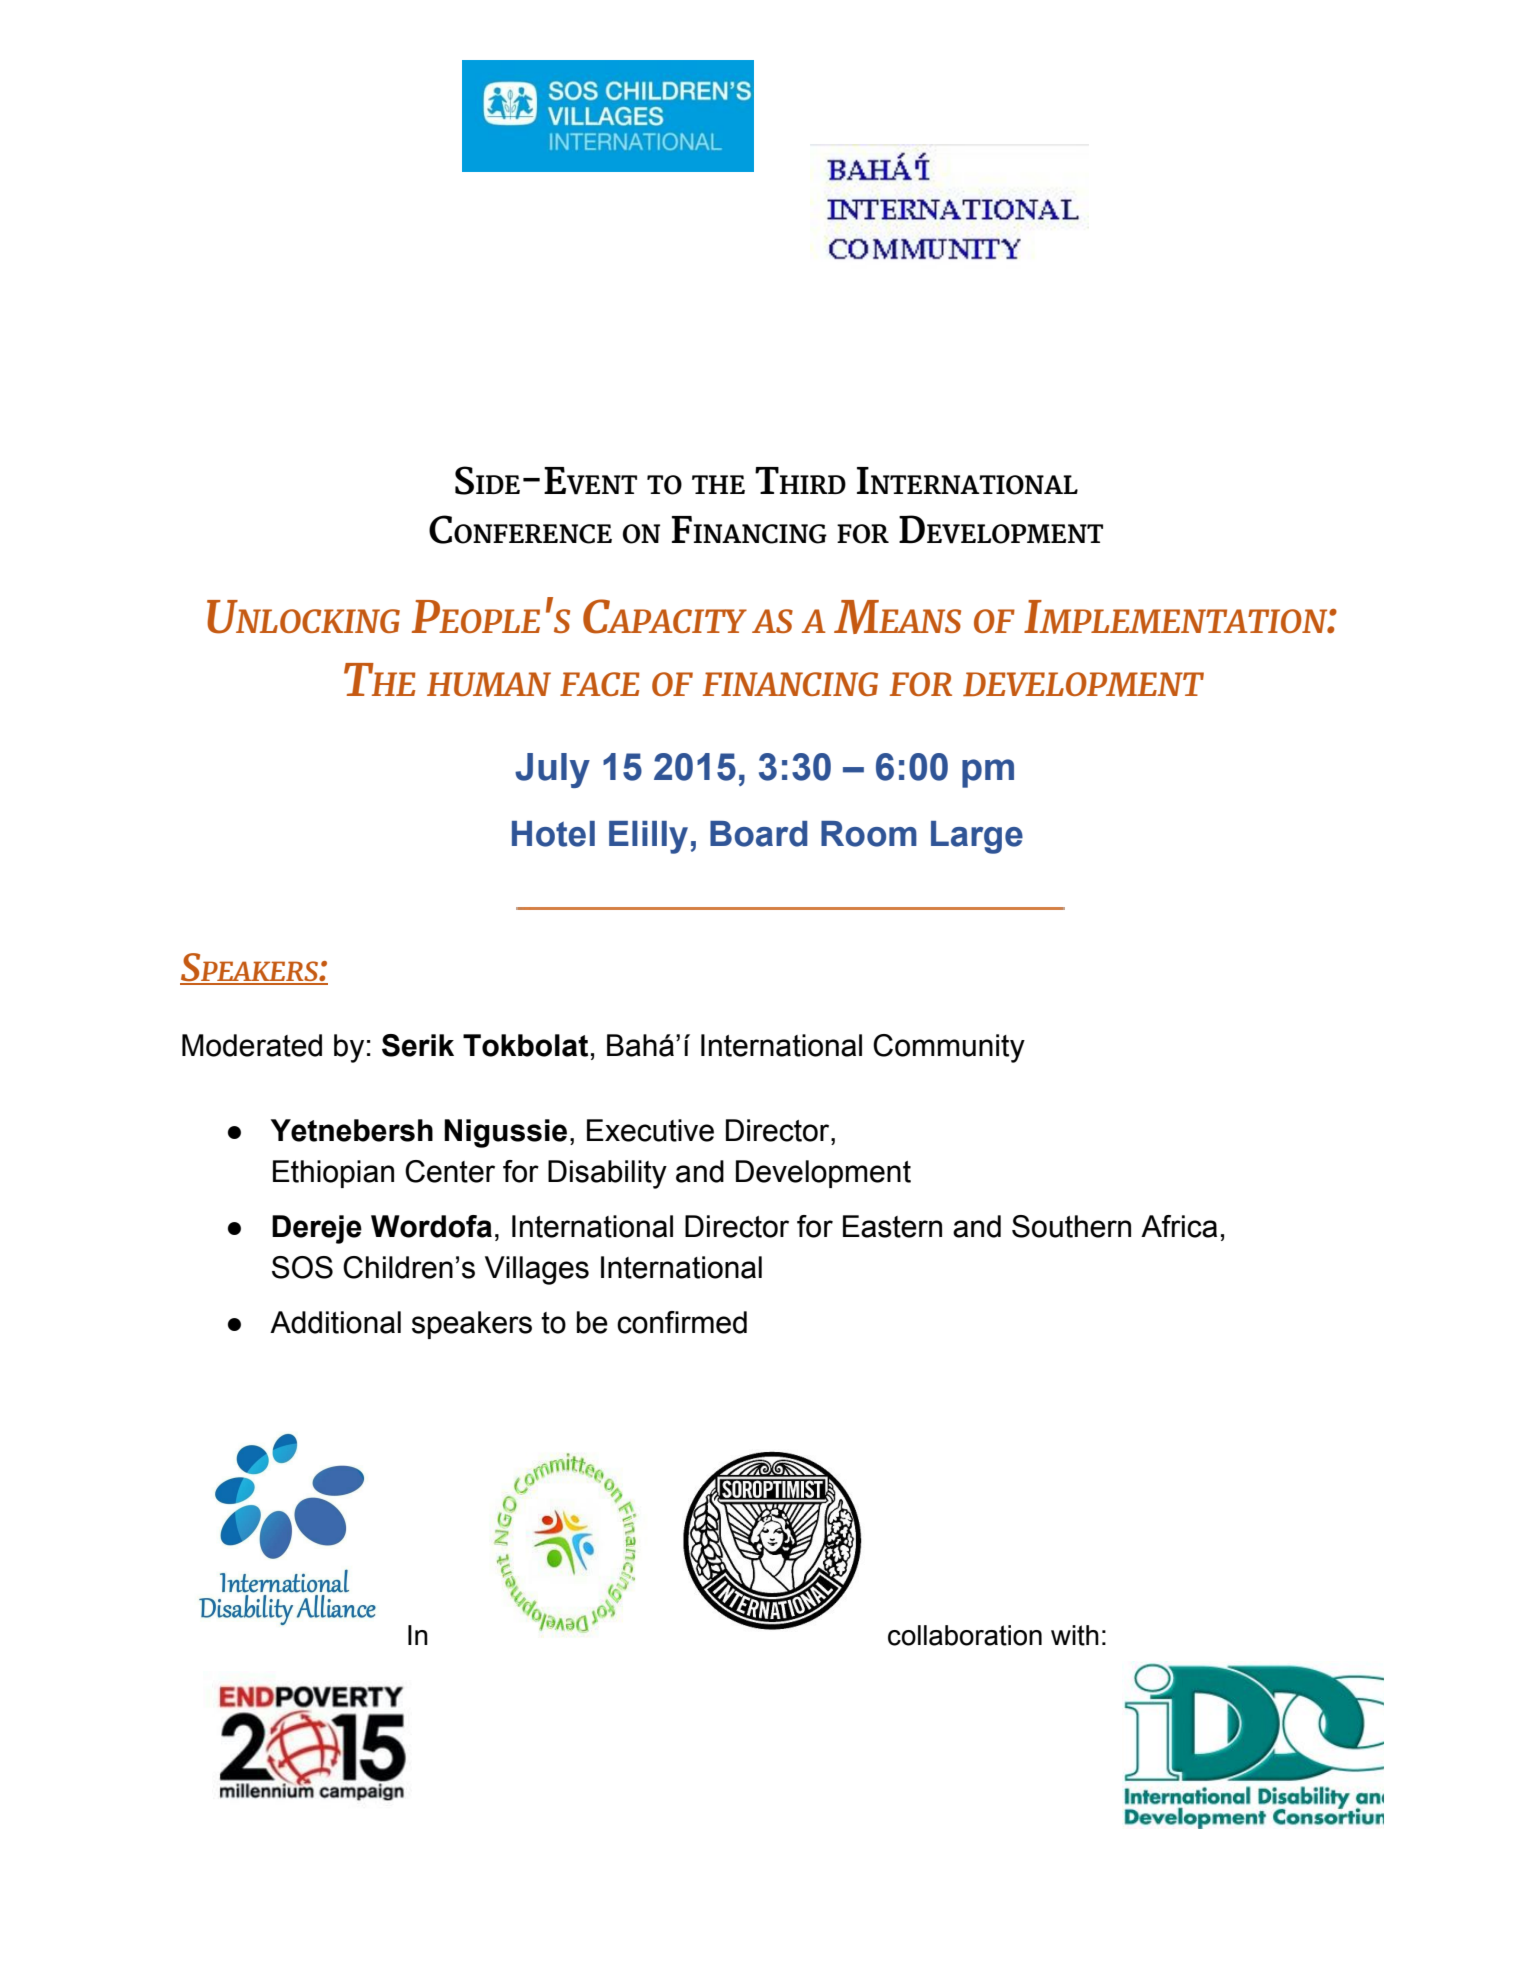 The height and width of the page is (1985, 1534). What do you see at coordinates (949, 1048) in the page?
I see `Community` at bounding box center [949, 1048].
